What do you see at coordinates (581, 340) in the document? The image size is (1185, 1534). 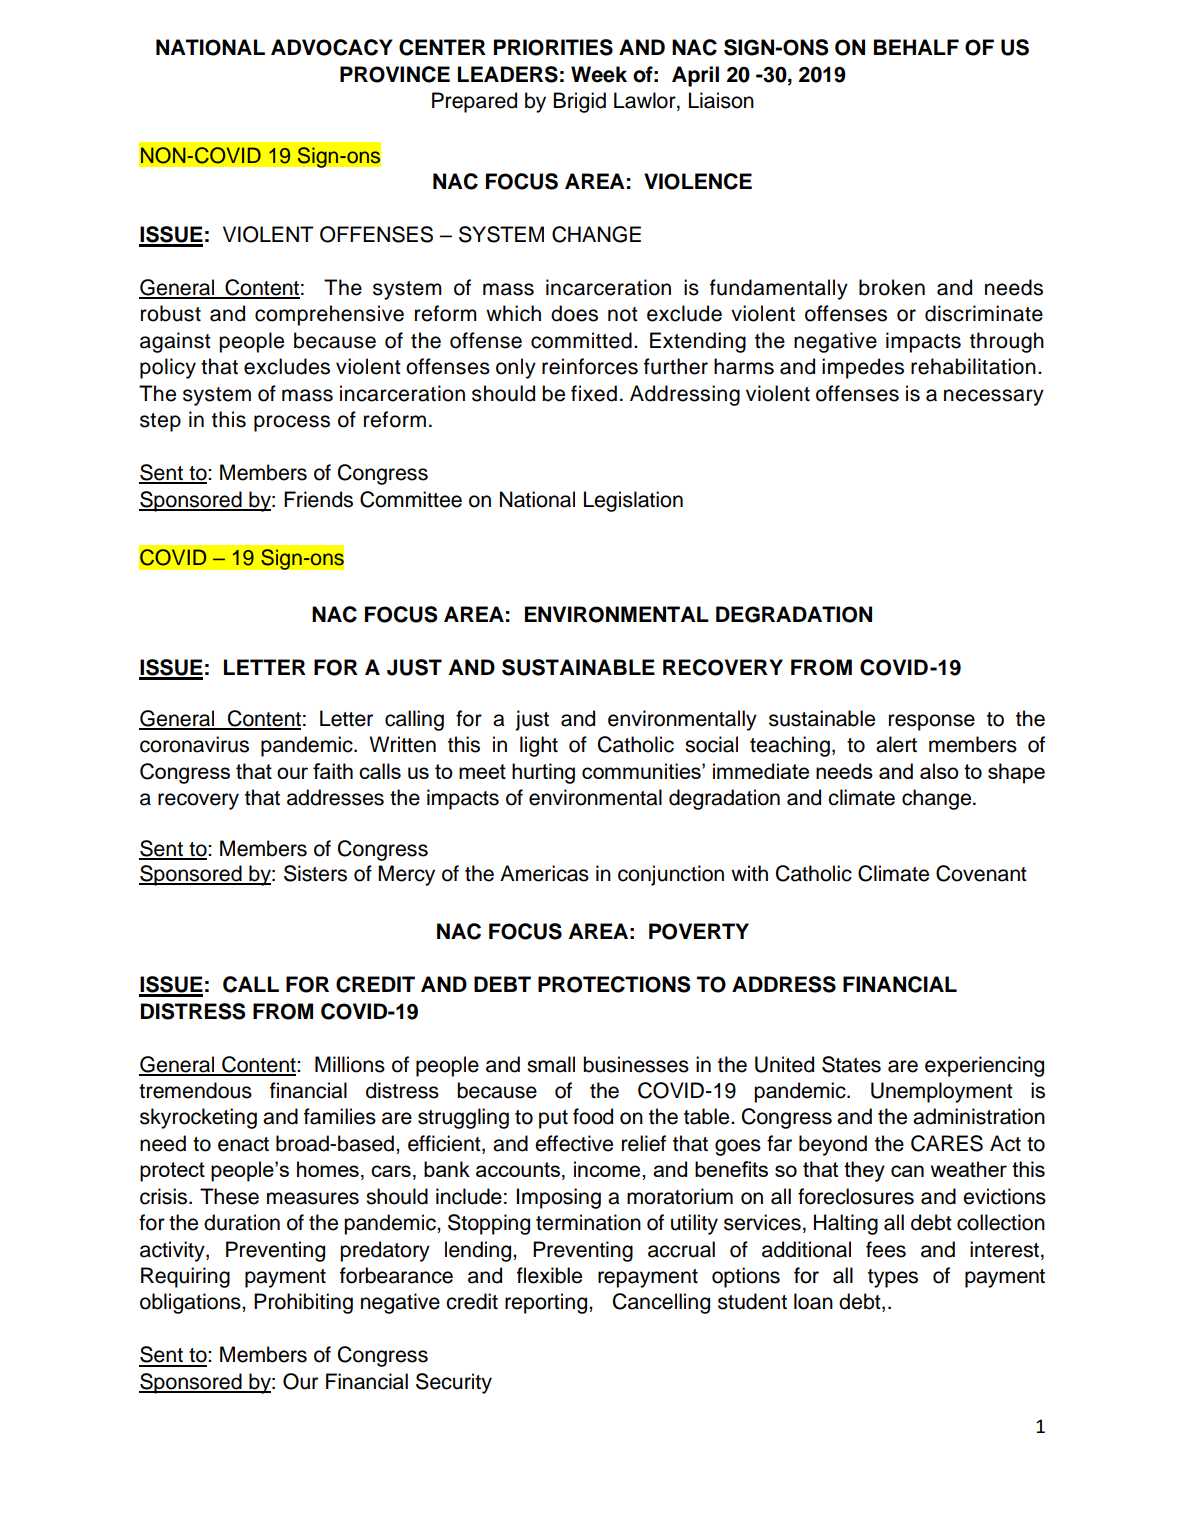 I see `committed` at bounding box center [581, 340].
